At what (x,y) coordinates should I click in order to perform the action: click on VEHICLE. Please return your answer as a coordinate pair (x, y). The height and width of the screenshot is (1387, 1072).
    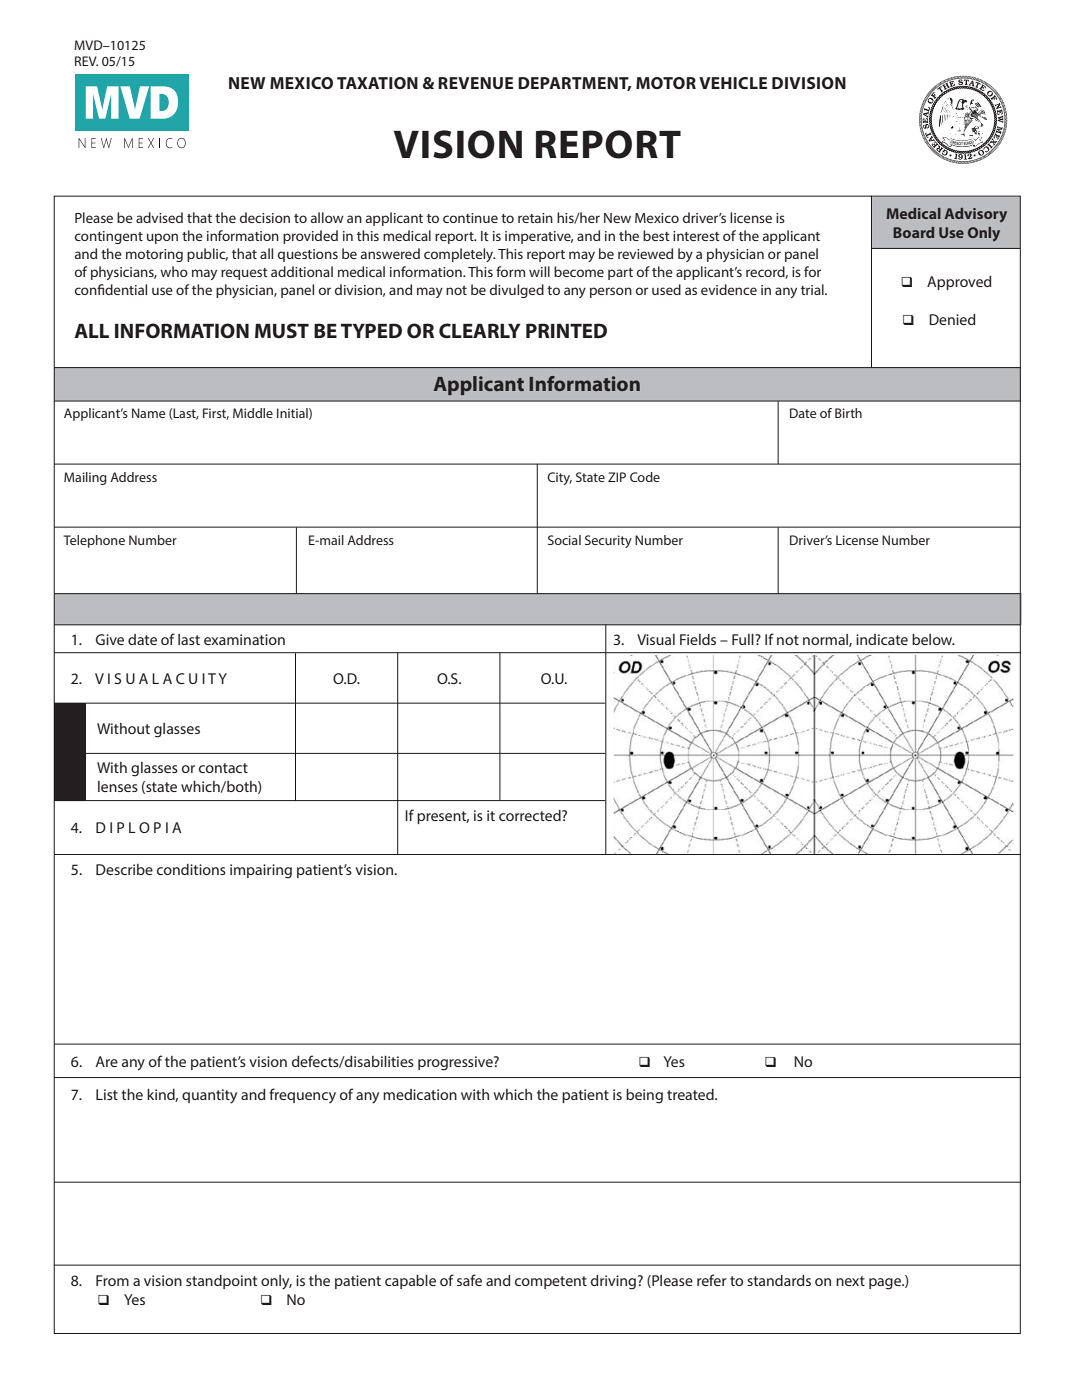
    Looking at the image, I should click on (733, 83).
